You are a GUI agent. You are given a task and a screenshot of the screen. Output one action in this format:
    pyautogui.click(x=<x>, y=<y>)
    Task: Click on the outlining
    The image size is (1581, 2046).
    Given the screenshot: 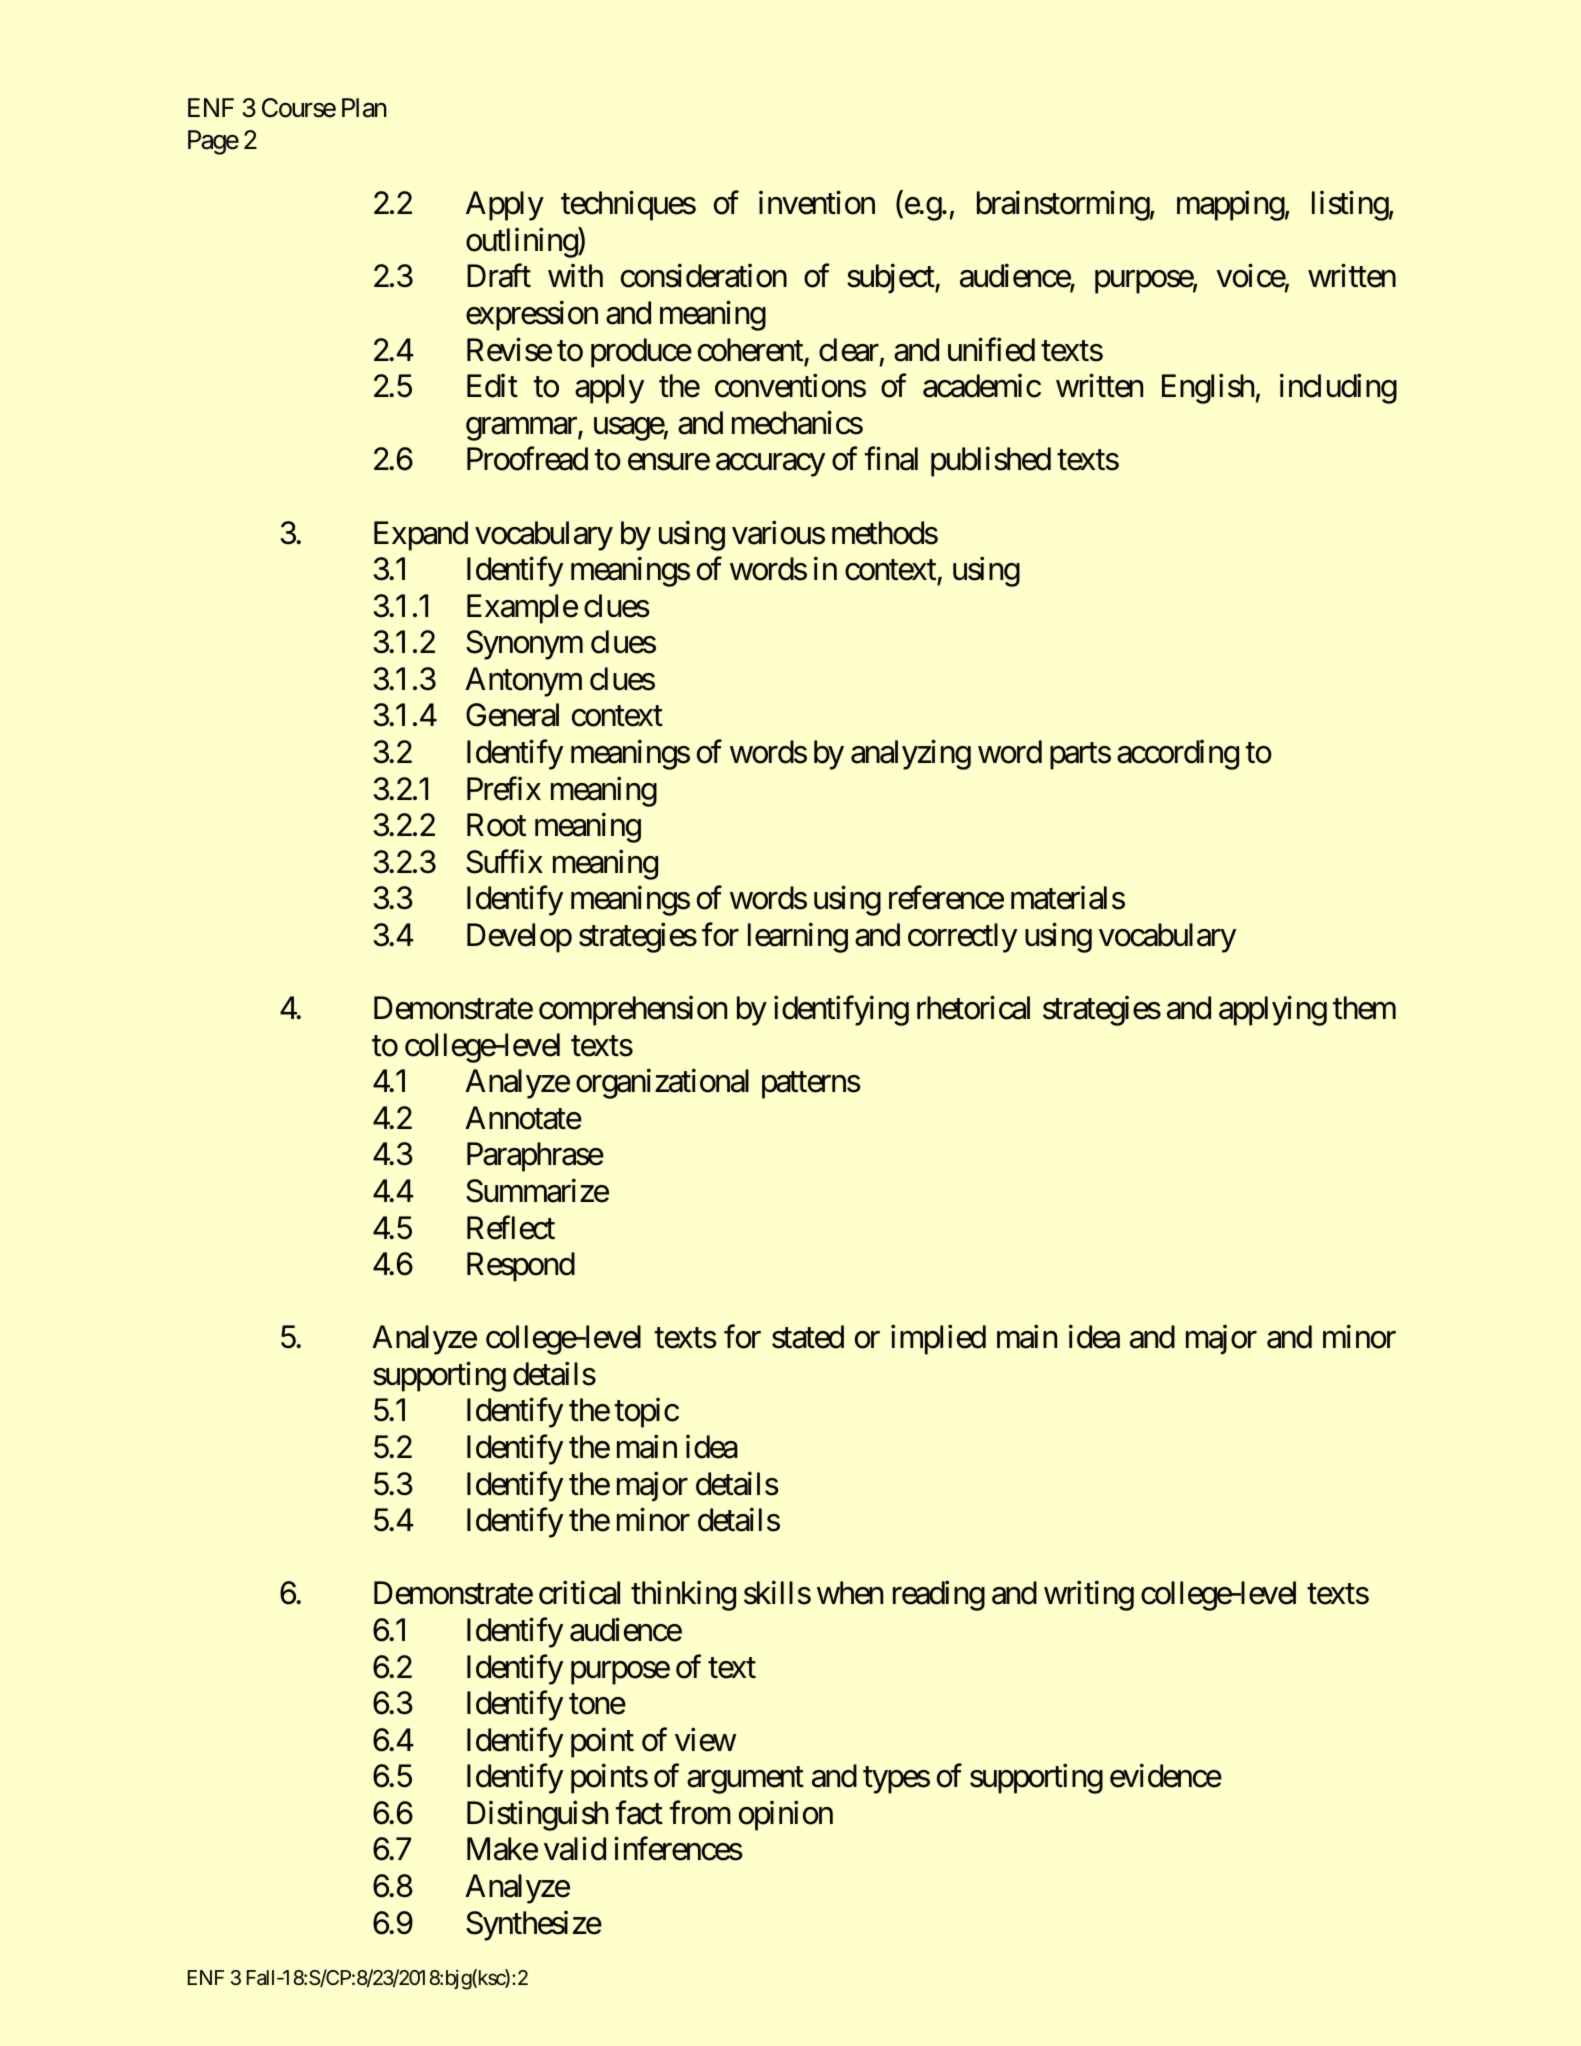 What is the action you would take?
    pyautogui.click(x=522, y=243)
